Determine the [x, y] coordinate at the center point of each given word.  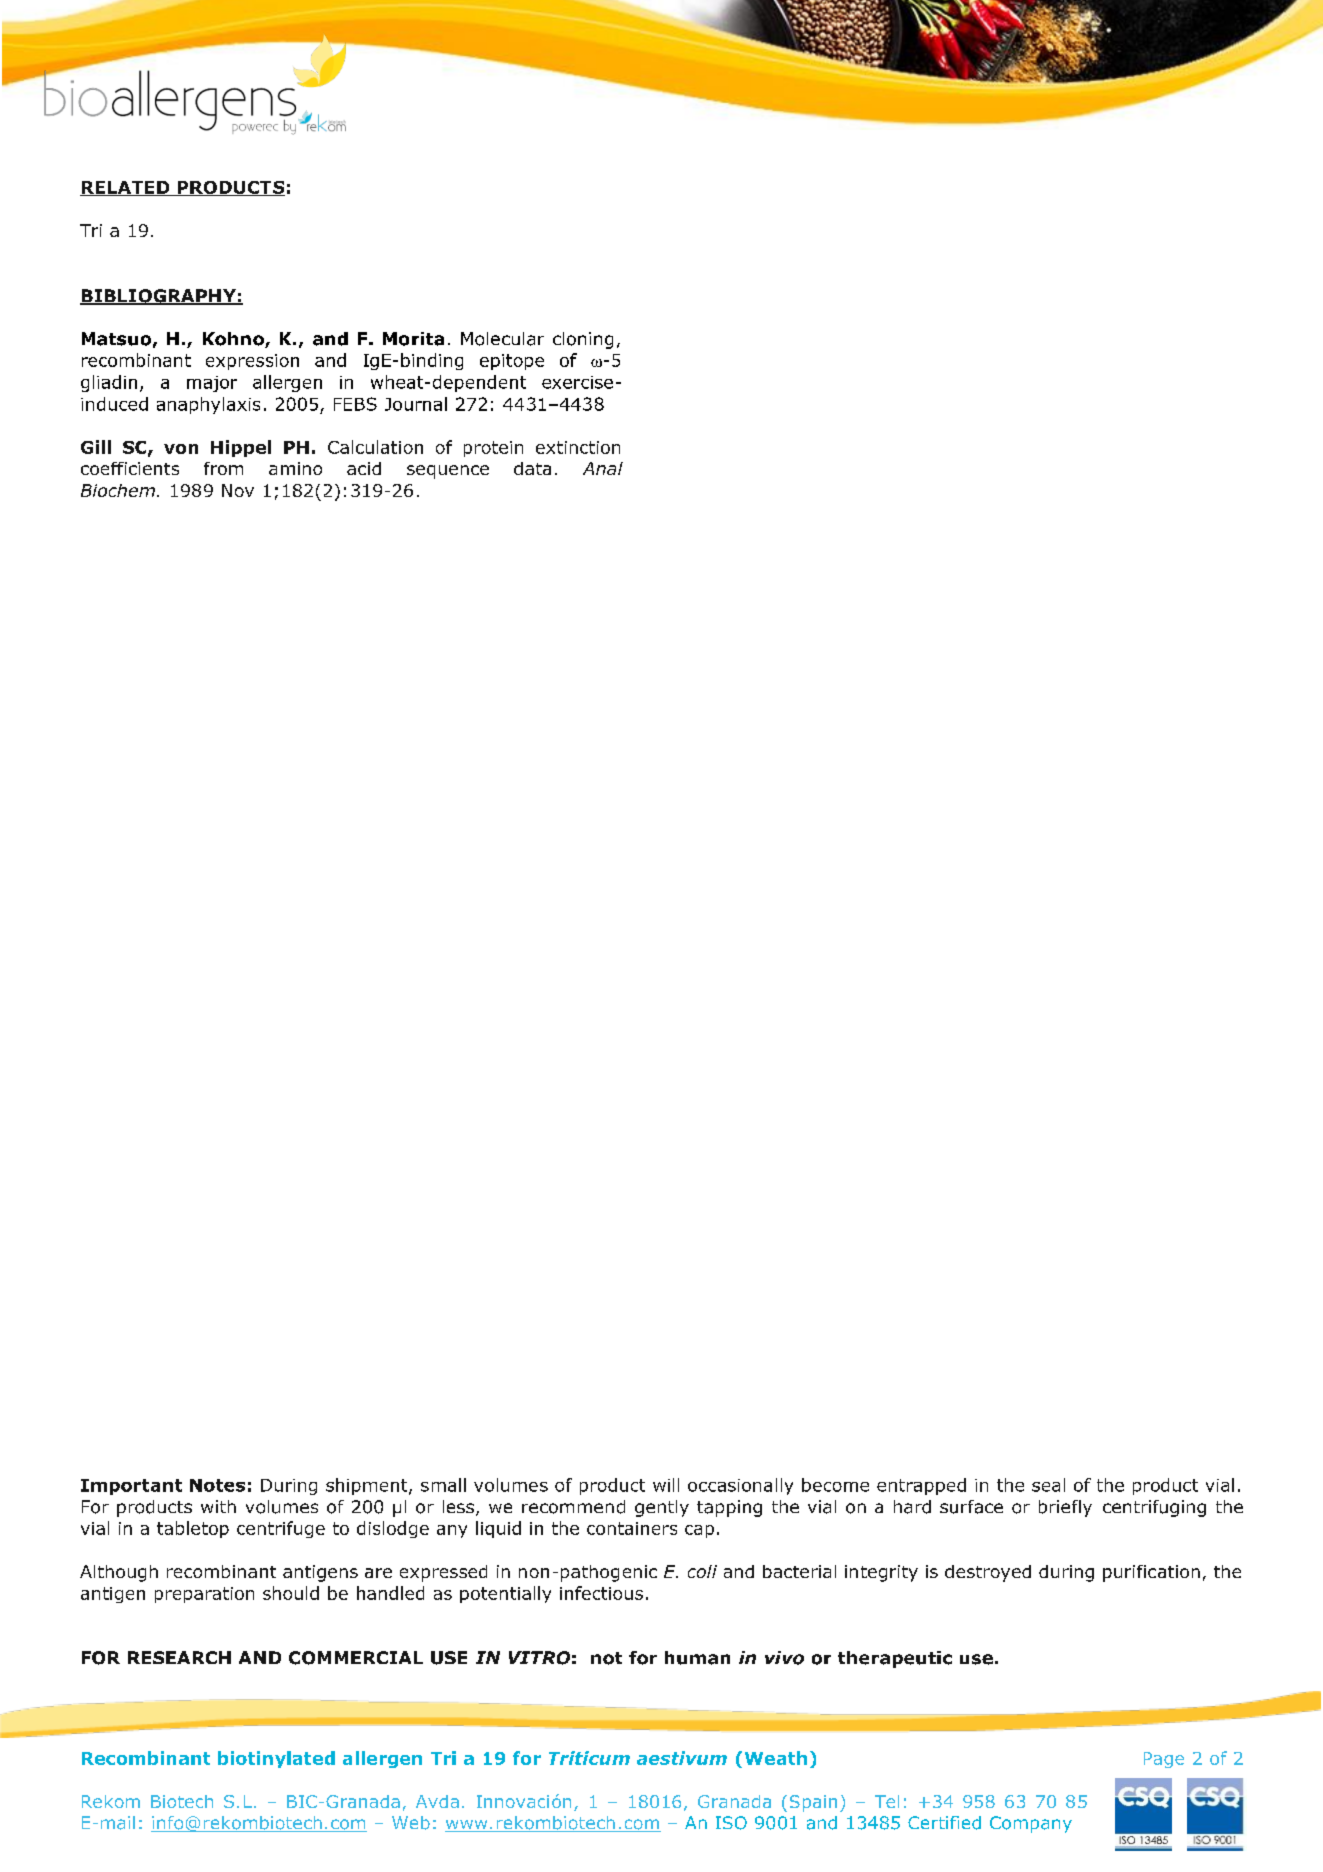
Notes [217, 1485]
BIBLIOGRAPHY [159, 297]
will [666, 1485]
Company [1031, 1824]
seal [1048, 1485]
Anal [603, 468]
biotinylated [276, 1759]
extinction [578, 447]
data [532, 468]
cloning [583, 340]
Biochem [118, 490]
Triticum [589, 1758]
